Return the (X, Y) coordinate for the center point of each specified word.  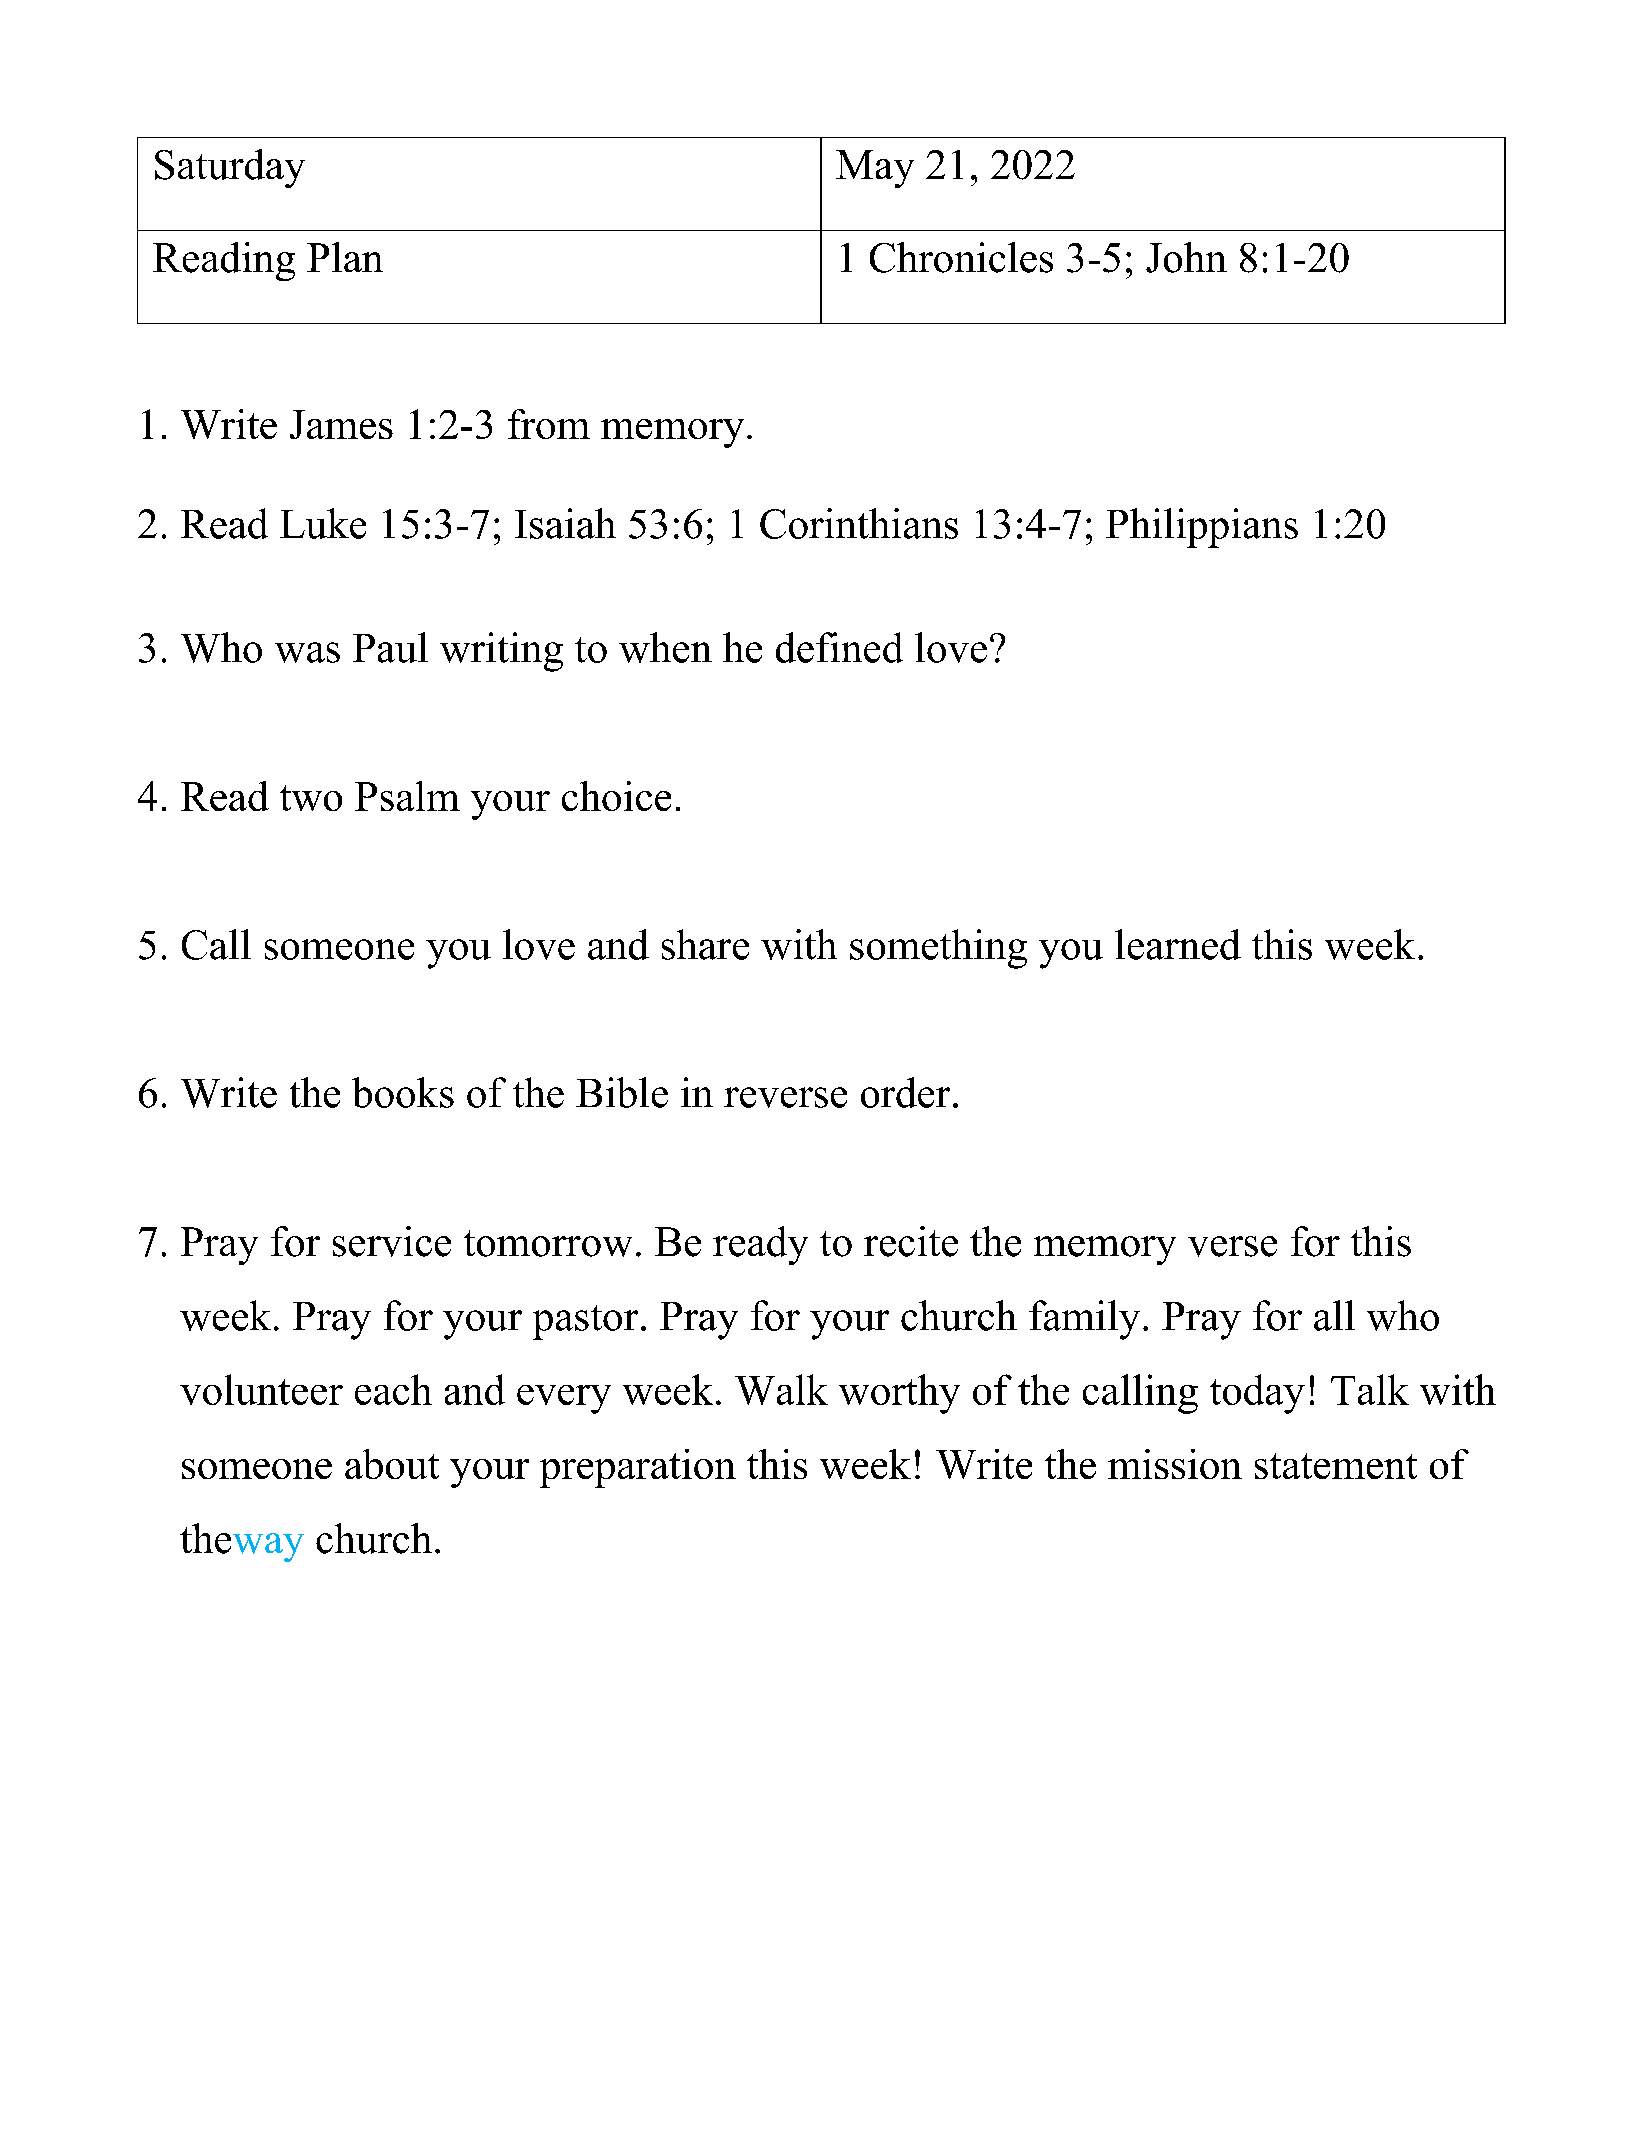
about (392, 1464)
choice (616, 796)
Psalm (407, 796)
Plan (345, 257)
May (875, 169)
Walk (781, 1389)
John (1186, 257)
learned (1178, 944)
